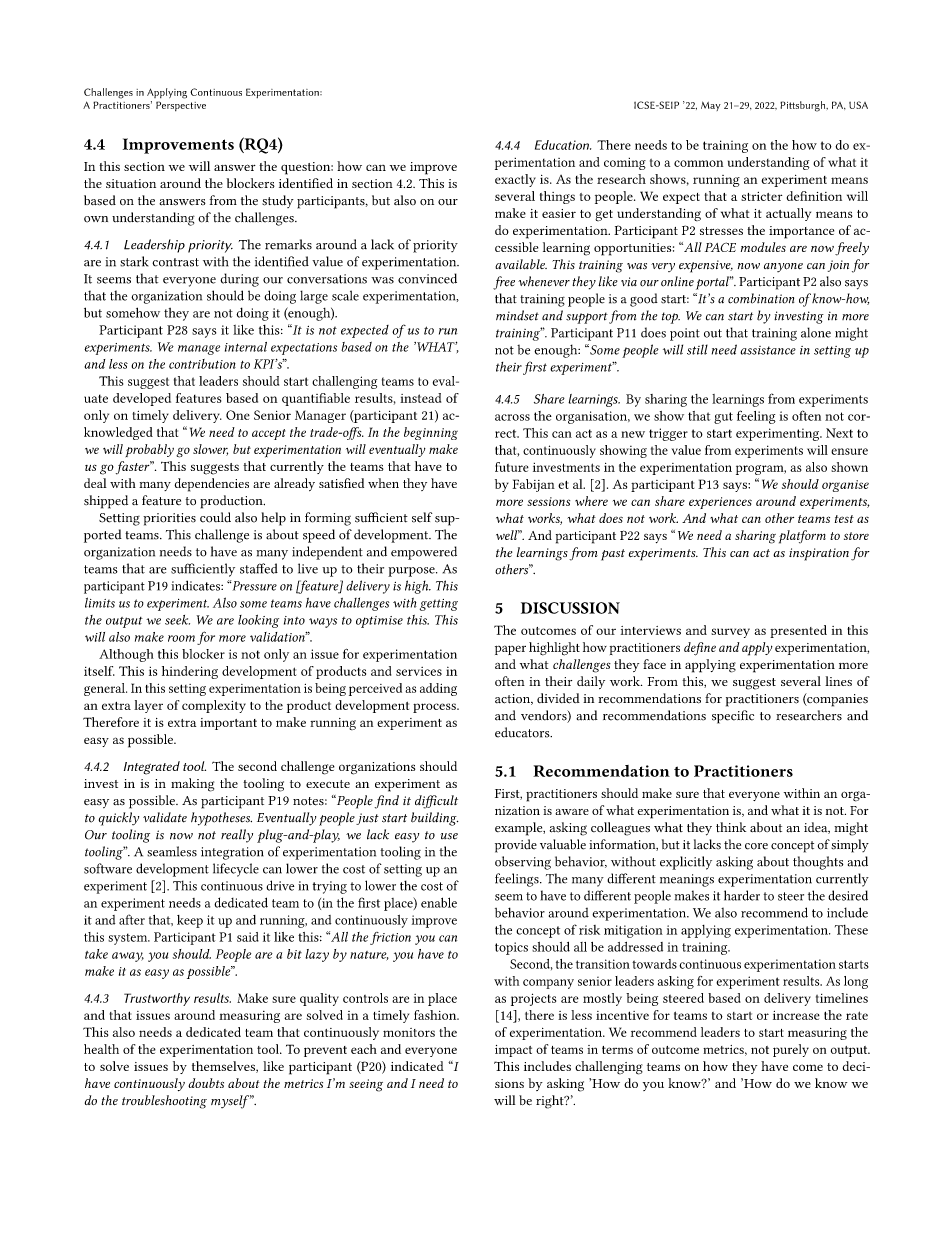  Describe the element at coordinates (768, 350) in the screenshot. I see `assistance` at that location.
